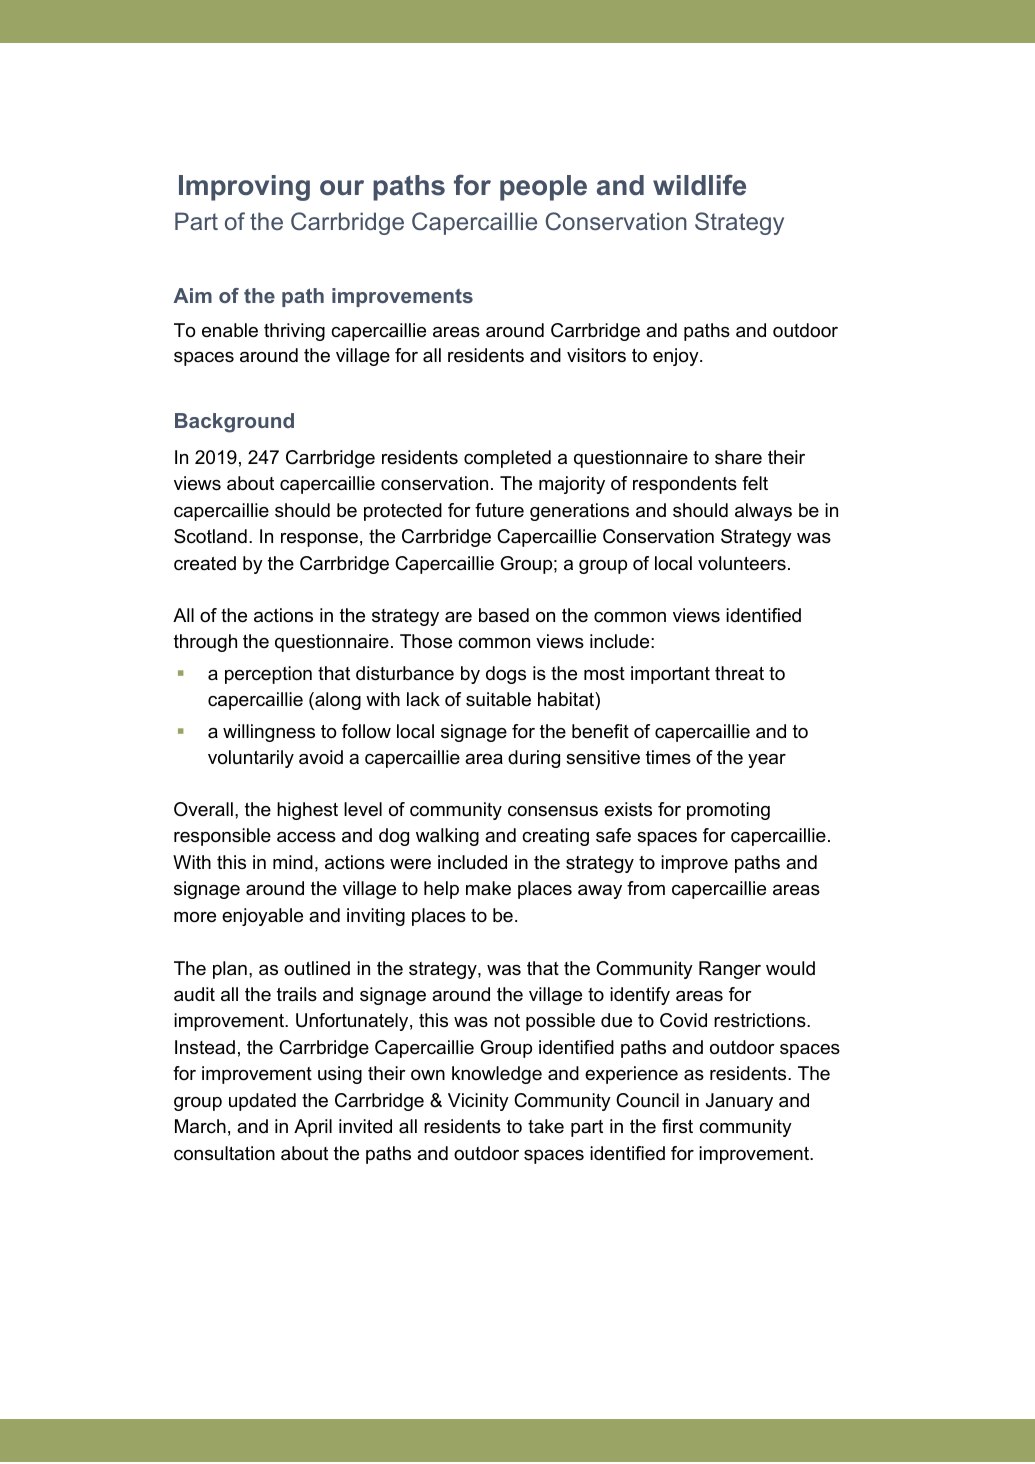  What do you see at coordinates (739, 673) in the image?
I see `threat` at bounding box center [739, 673].
